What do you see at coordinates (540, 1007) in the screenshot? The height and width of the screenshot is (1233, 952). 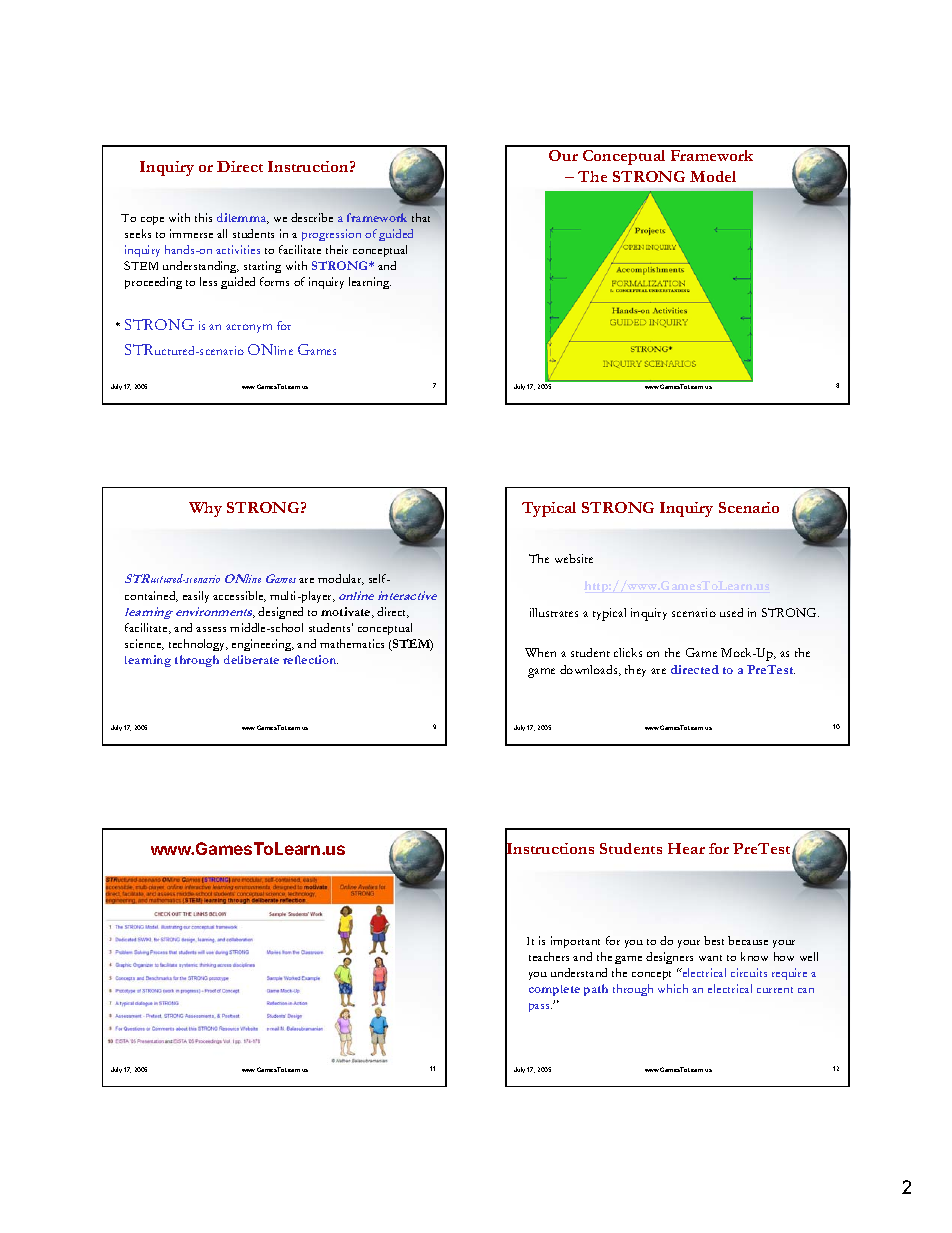 I see `pass` at bounding box center [540, 1007].
